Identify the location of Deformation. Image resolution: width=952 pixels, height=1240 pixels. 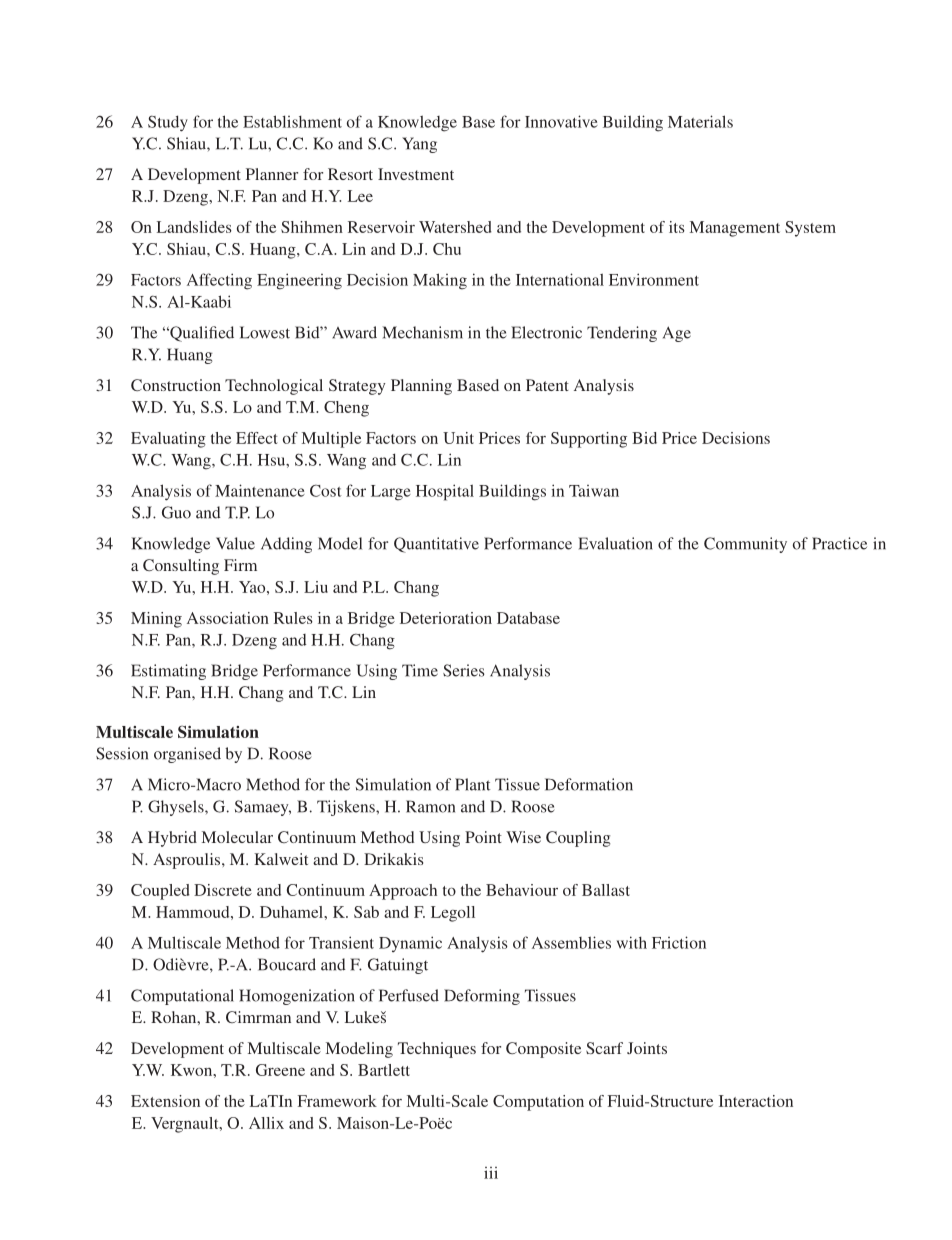
(589, 784).
